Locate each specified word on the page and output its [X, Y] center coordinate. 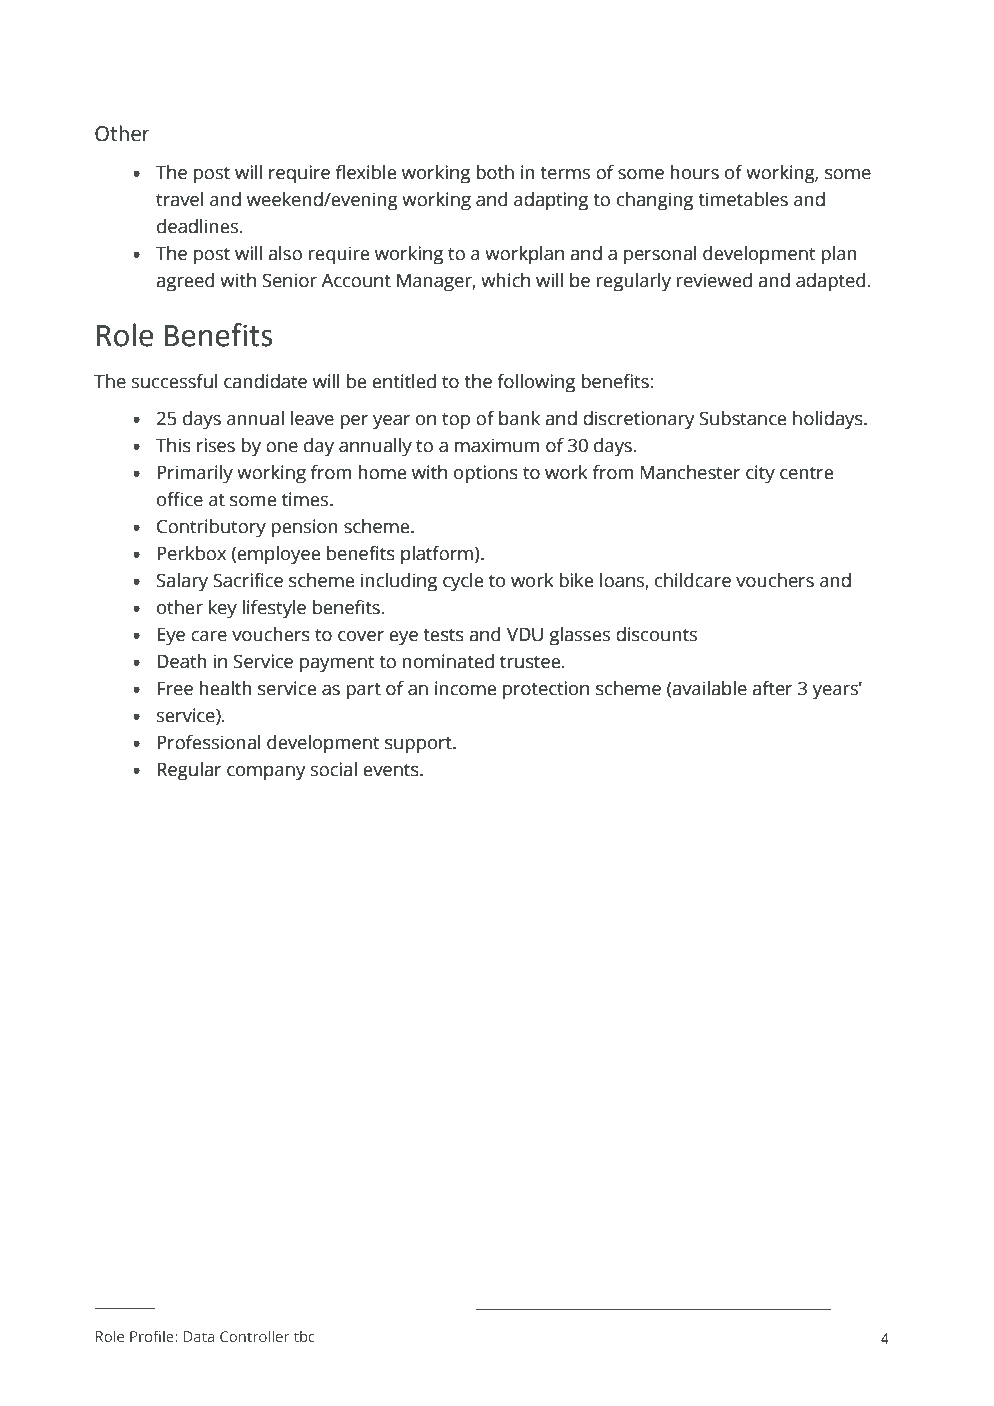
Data [199, 1336]
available [709, 689]
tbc [304, 1336]
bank [519, 418]
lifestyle [274, 609]
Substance [743, 418]
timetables [743, 199]
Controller [254, 1336]
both [495, 172]
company [266, 773]
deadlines [199, 226]
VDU [525, 634]
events [392, 770]
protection [546, 690]
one [282, 447]
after [772, 688]
